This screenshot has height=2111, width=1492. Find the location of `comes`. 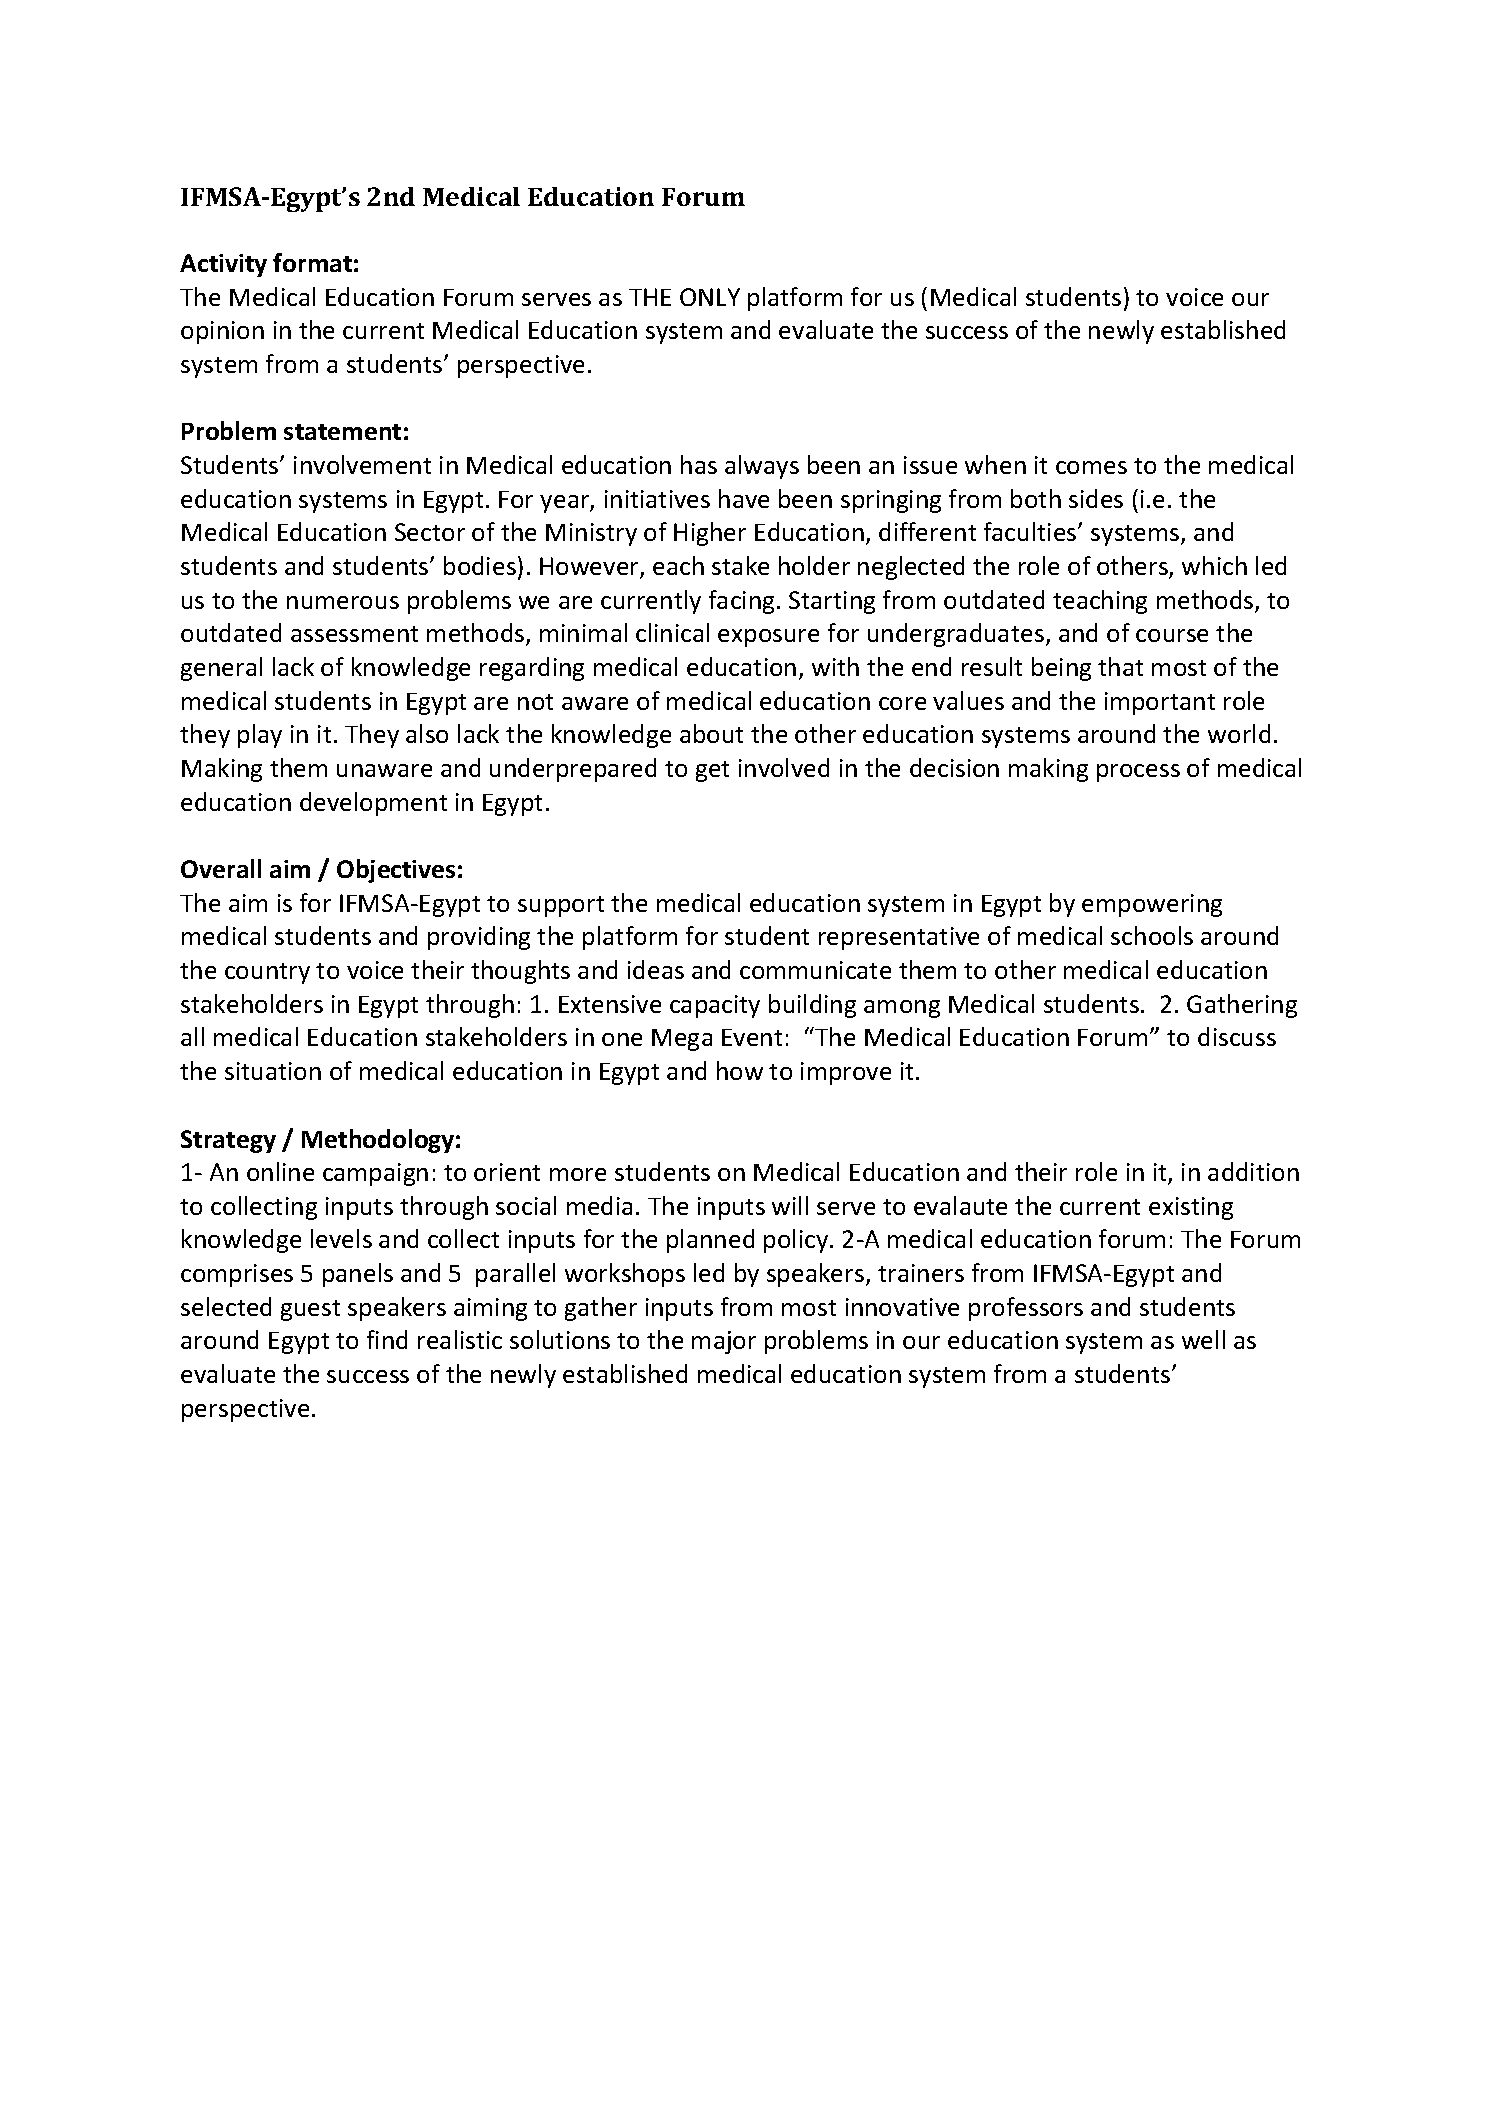

comes is located at coordinates (1091, 467).
